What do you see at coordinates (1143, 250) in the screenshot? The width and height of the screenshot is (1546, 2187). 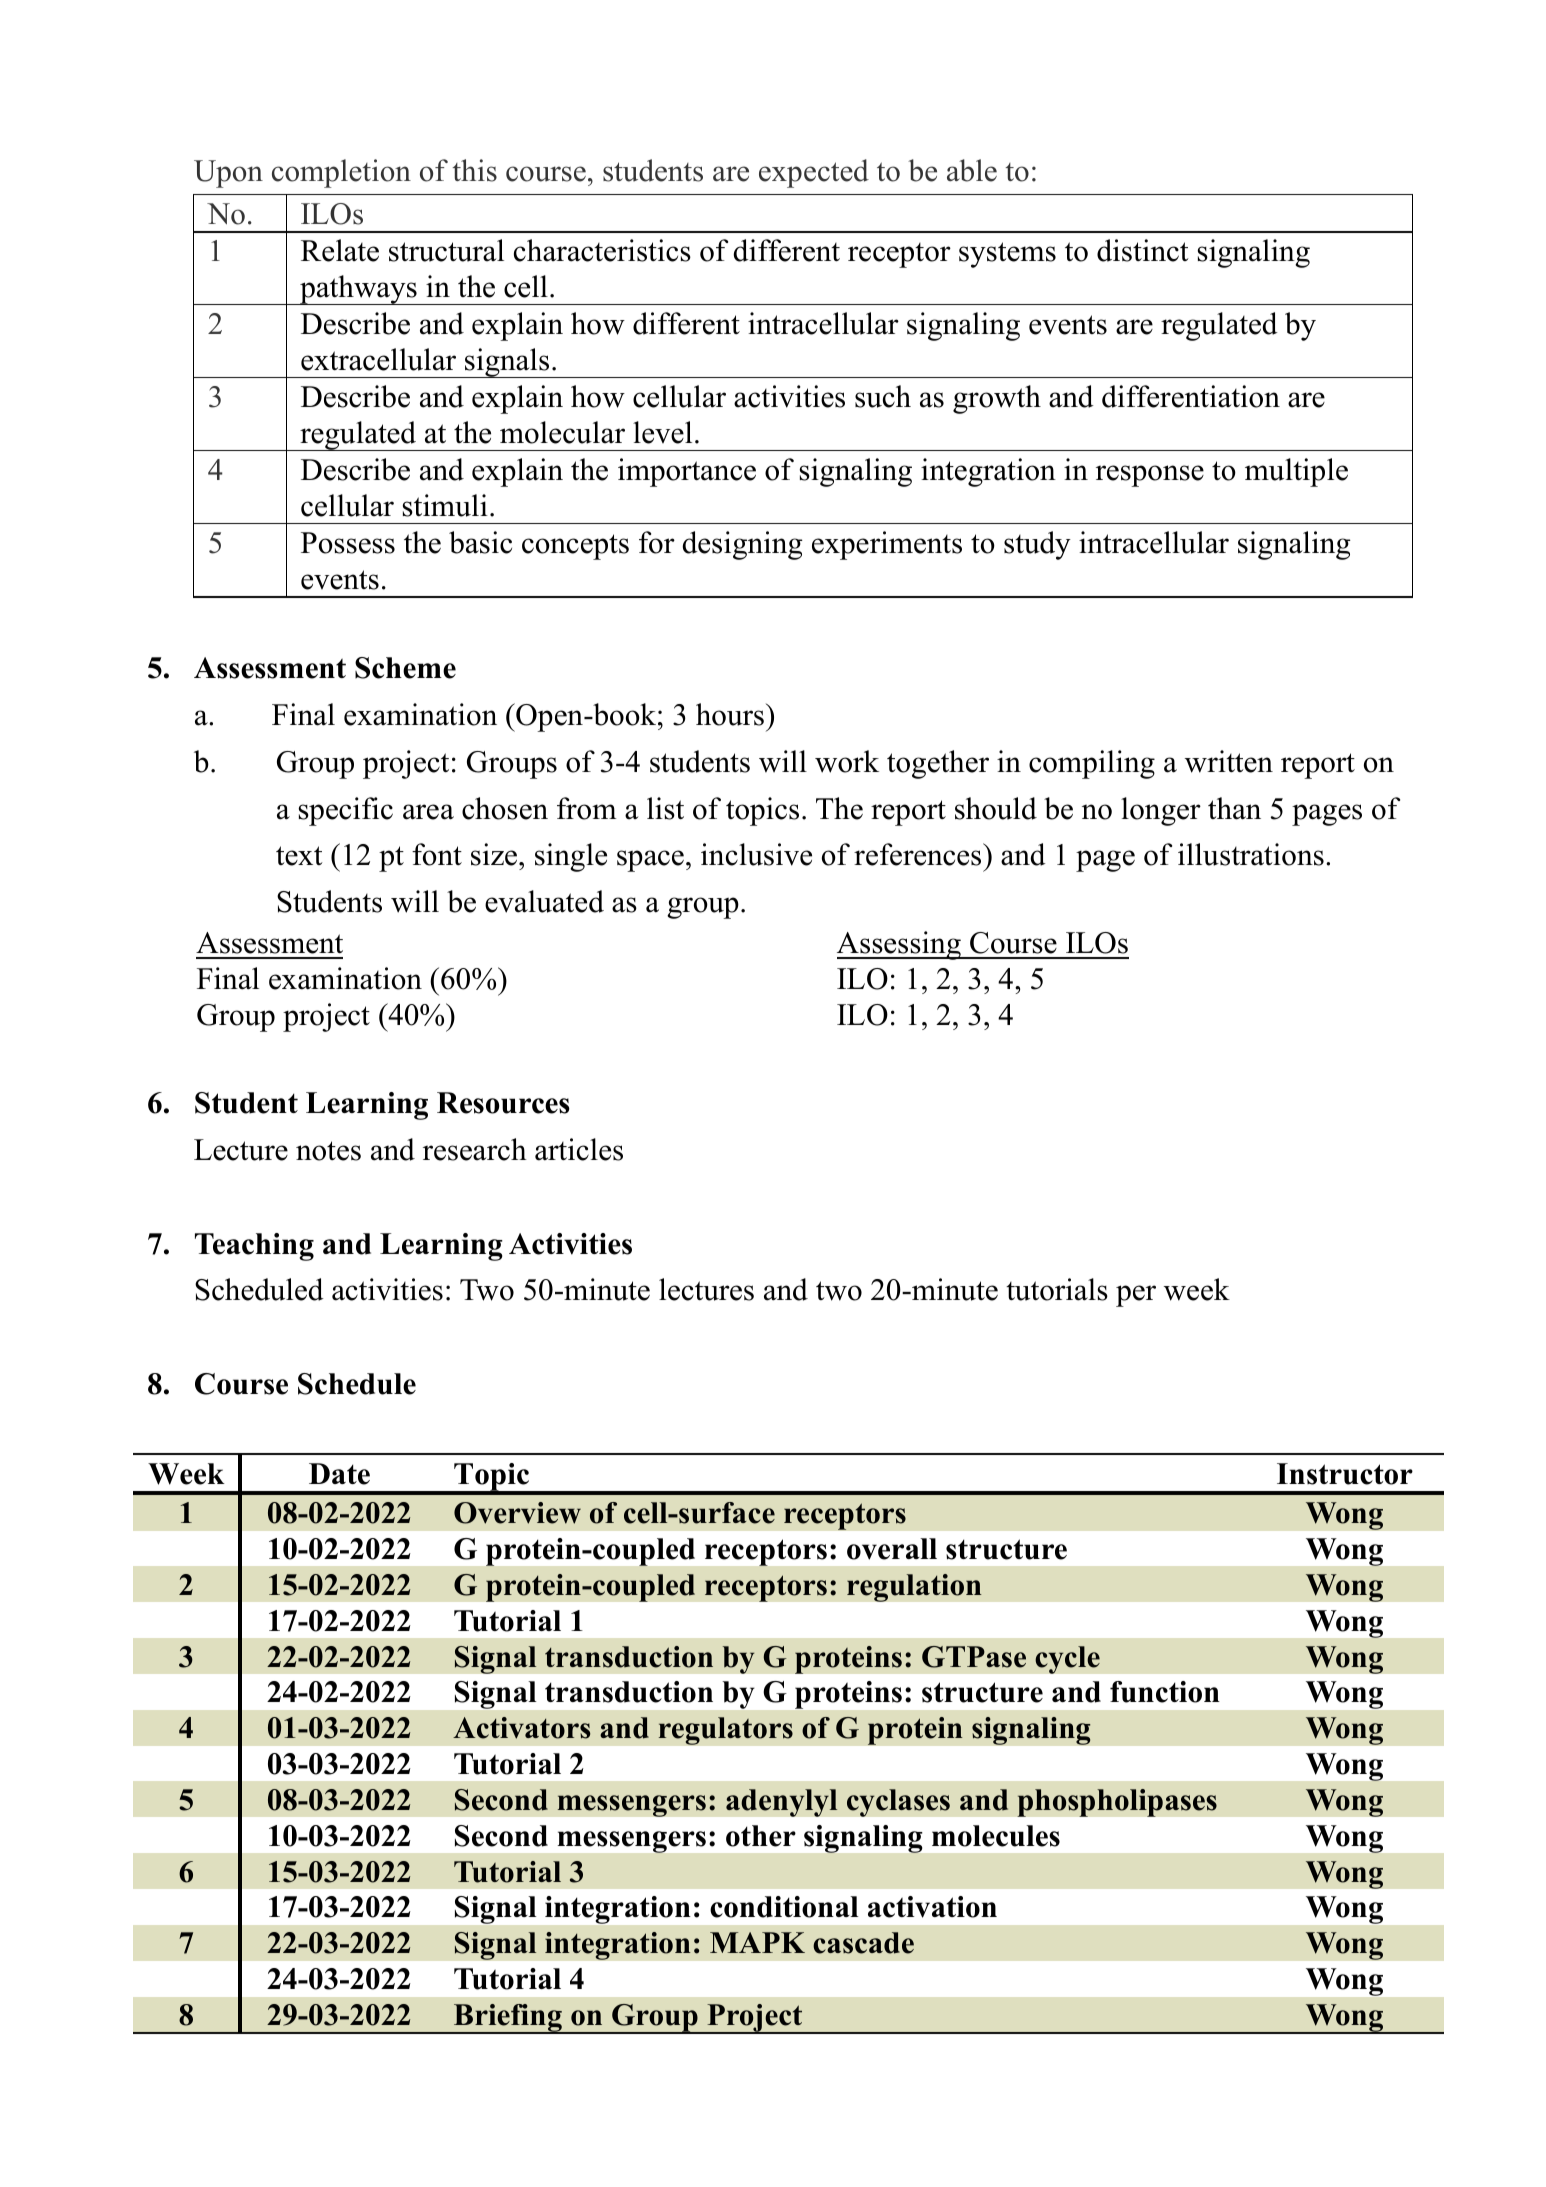 I see `distinct` at bounding box center [1143, 250].
